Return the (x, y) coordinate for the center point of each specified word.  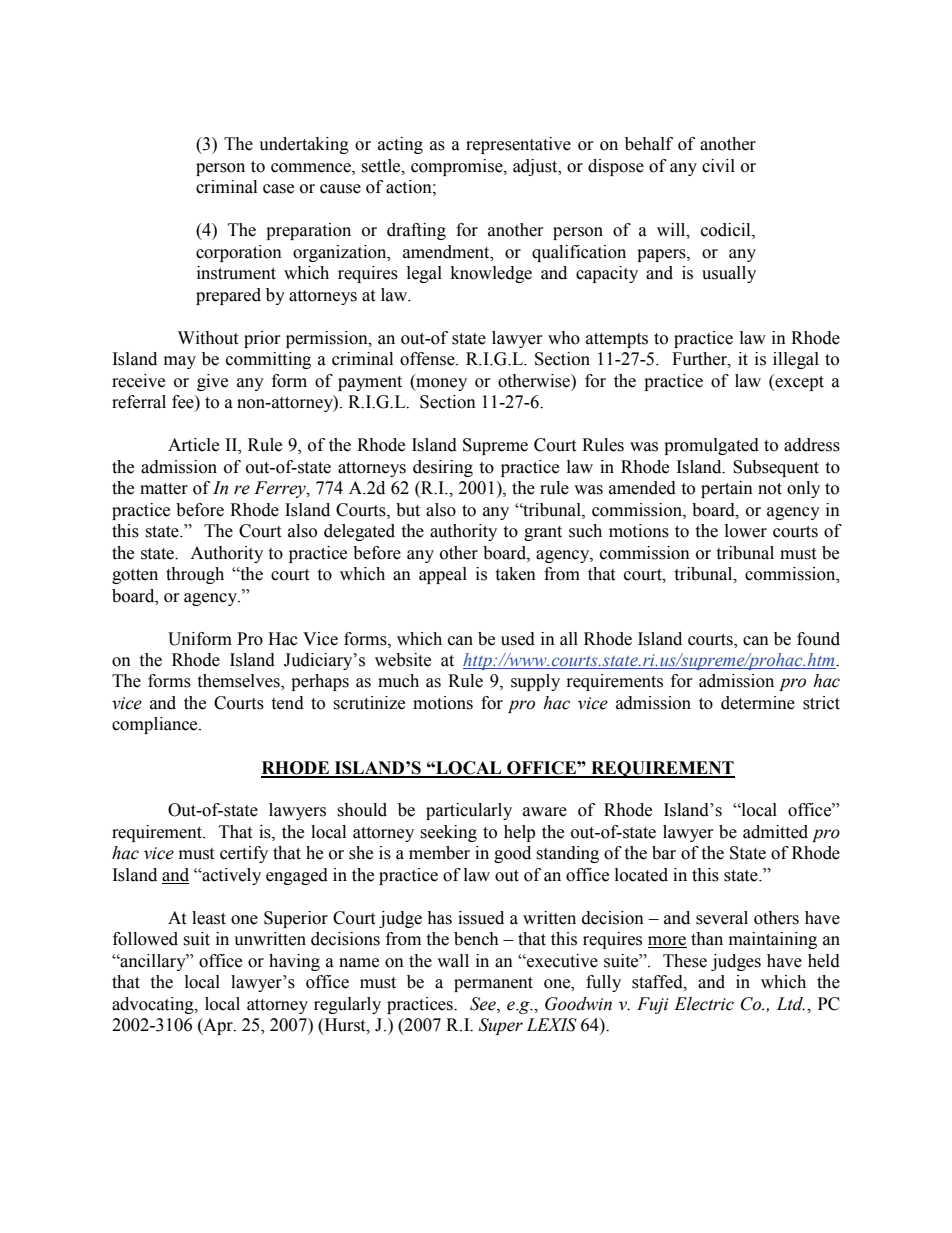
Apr (218, 1026)
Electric (704, 1004)
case (278, 189)
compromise (458, 167)
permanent (493, 984)
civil (718, 166)
